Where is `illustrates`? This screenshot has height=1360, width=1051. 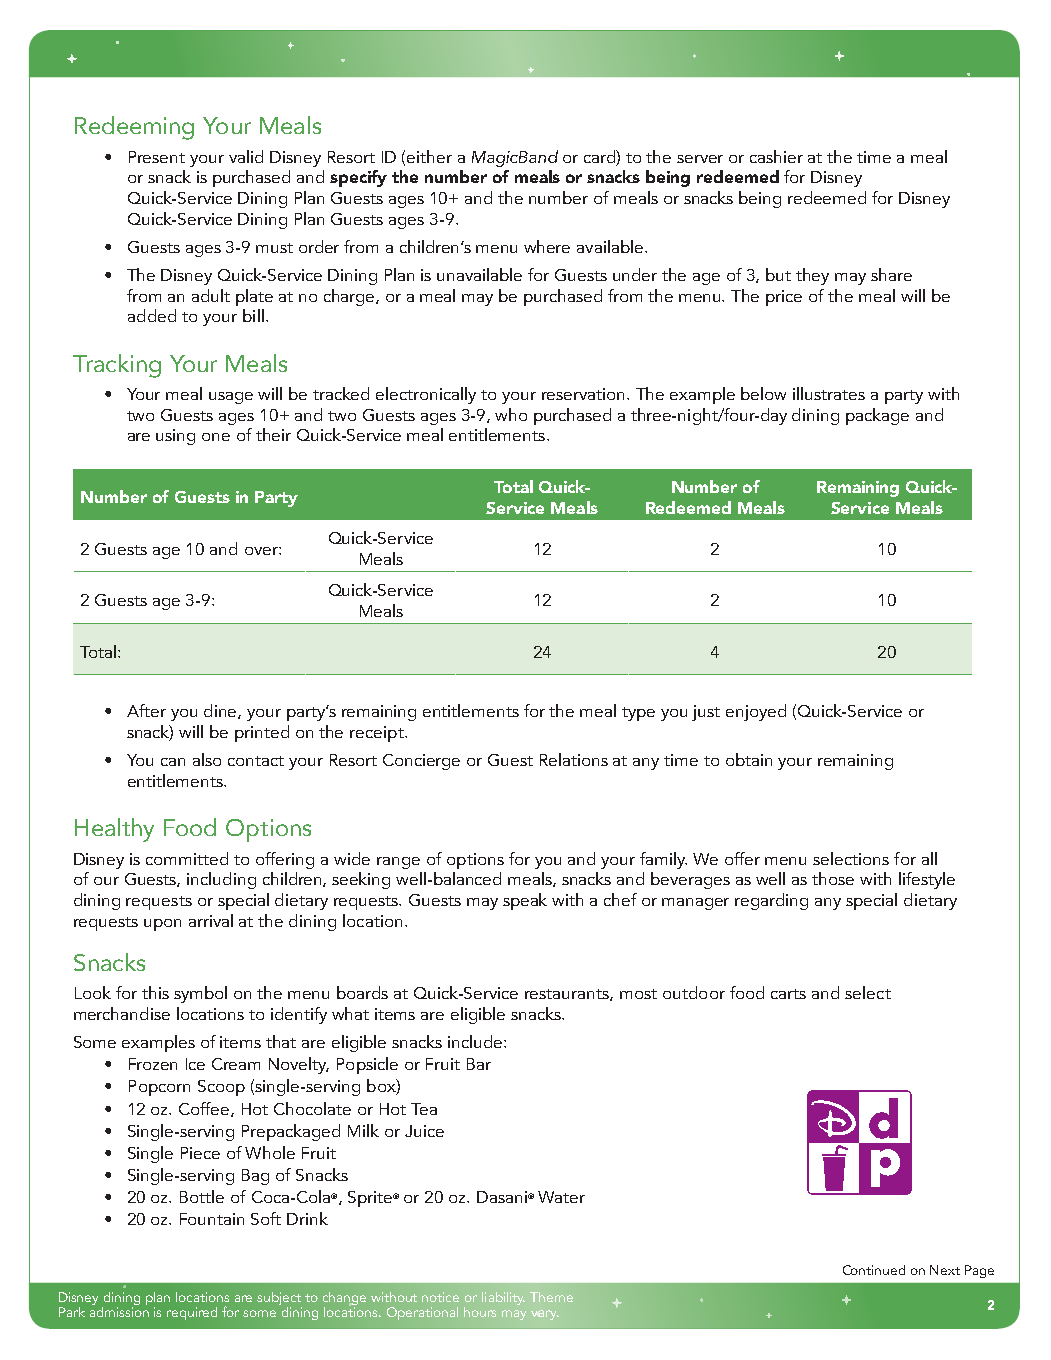
illustrates is located at coordinates (829, 393).
